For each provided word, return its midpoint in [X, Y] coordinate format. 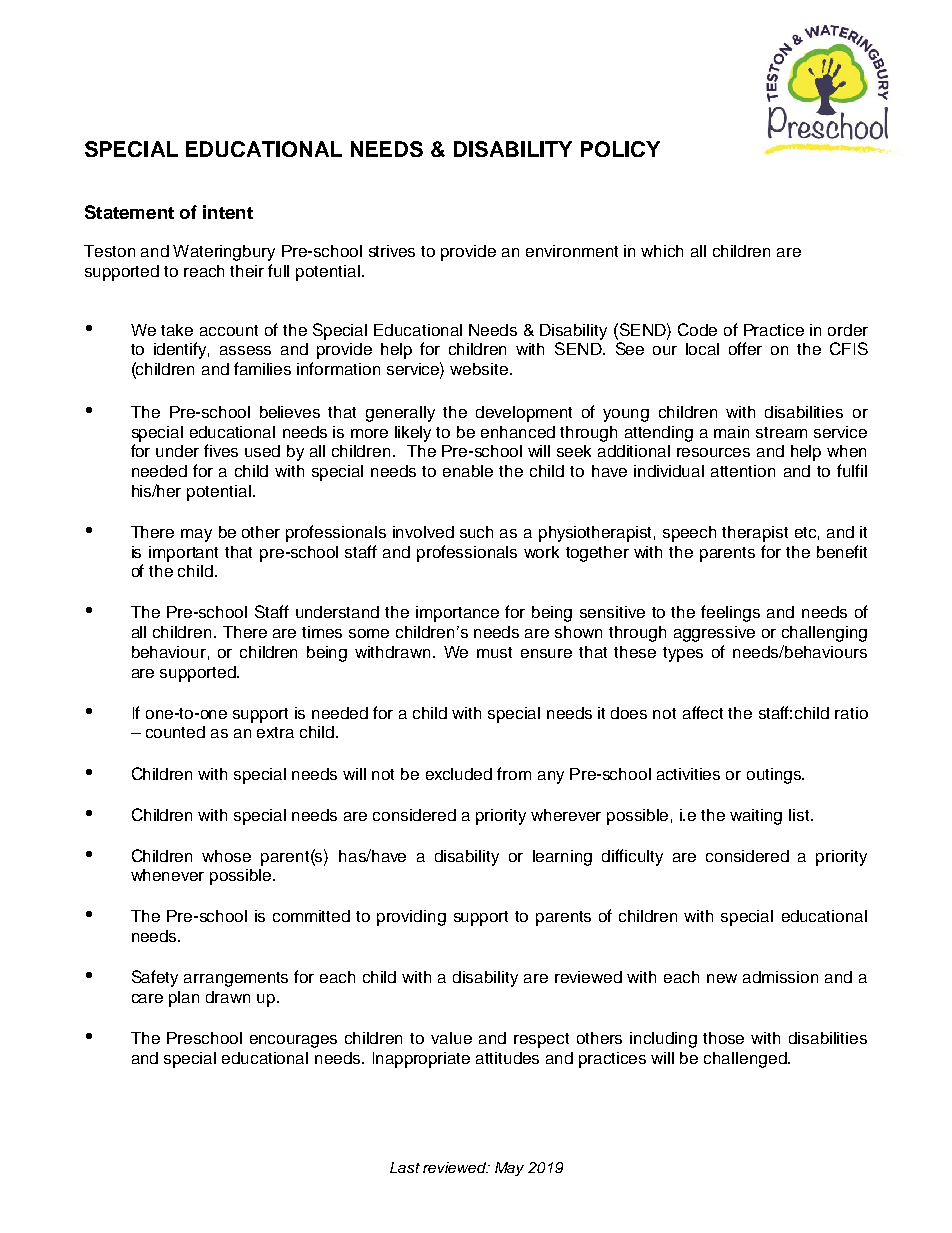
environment [572, 251]
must [494, 652]
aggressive [714, 634]
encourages [293, 1041]
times [322, 632]
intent [228, 212]
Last [405, 1167]
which [662, 251]
